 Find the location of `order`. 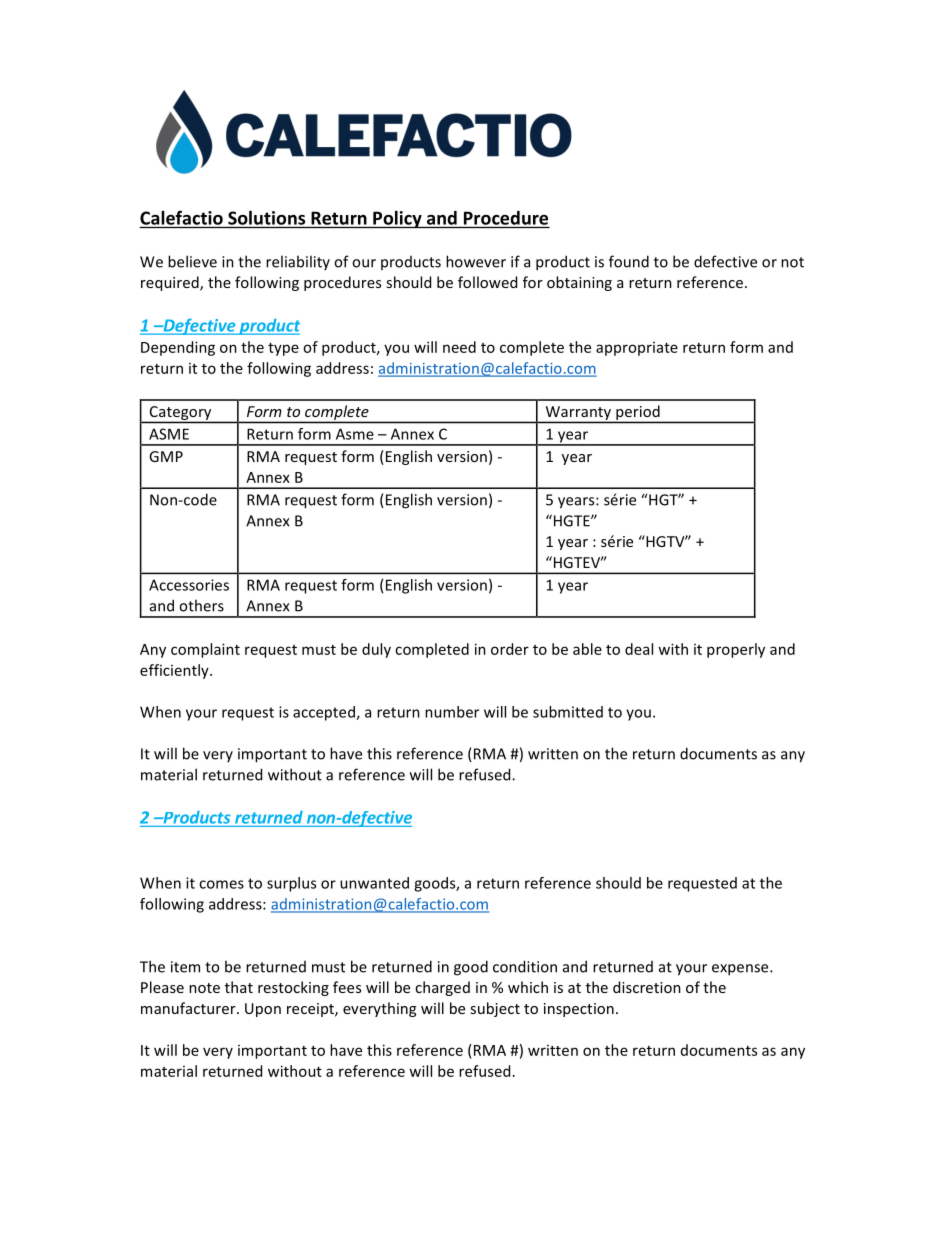

order is located at coordinates (510, 649).
